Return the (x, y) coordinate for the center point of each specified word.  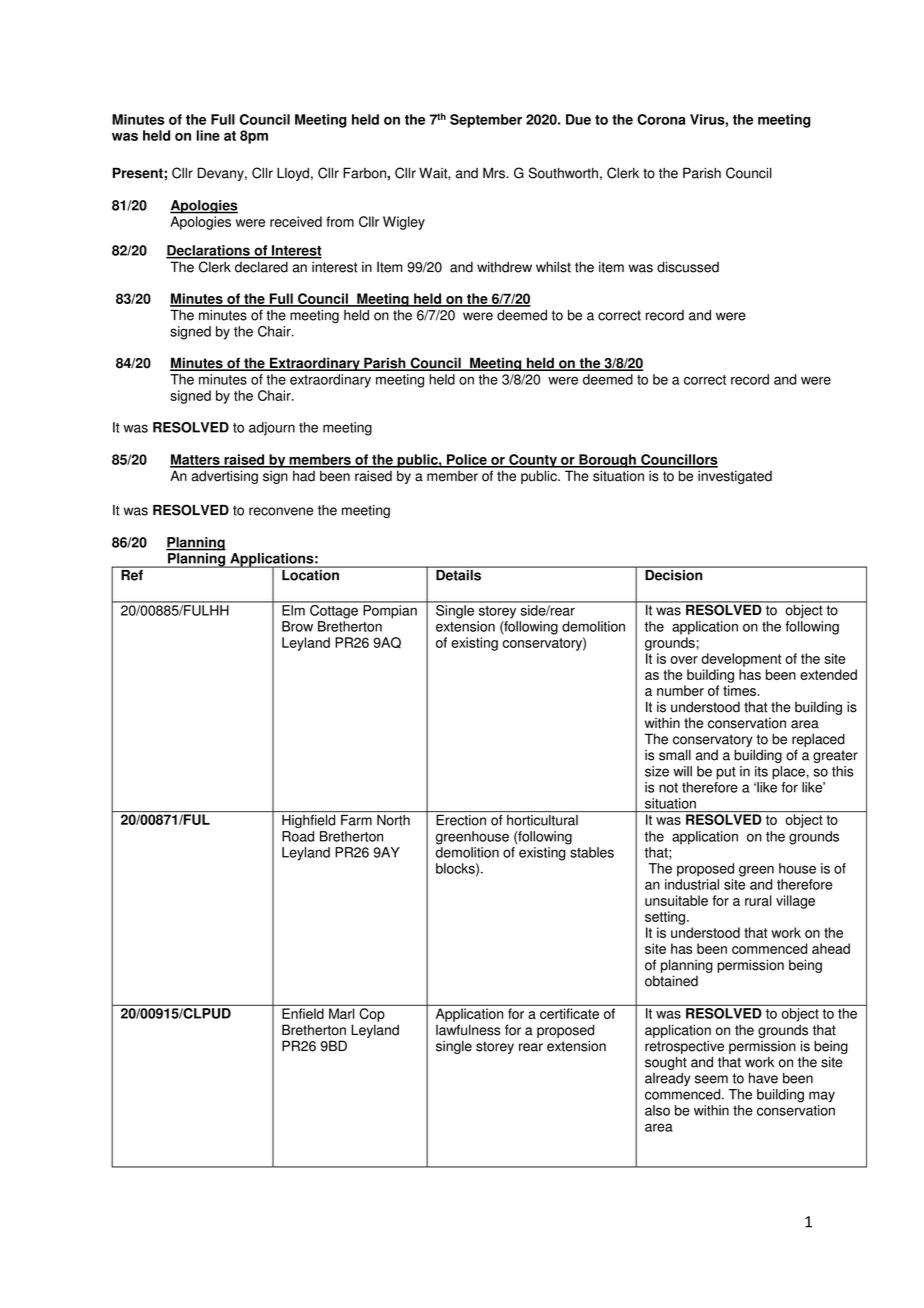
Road (298, 836)
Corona (661, 119)
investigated (735, 477)
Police (467, 460)
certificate (569, 1013)
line (208, 135)
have (763, 1078)
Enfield (303, 1013)
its (761, 771)
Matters (196, 460)
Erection (461, 820)
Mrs (495, 173)
